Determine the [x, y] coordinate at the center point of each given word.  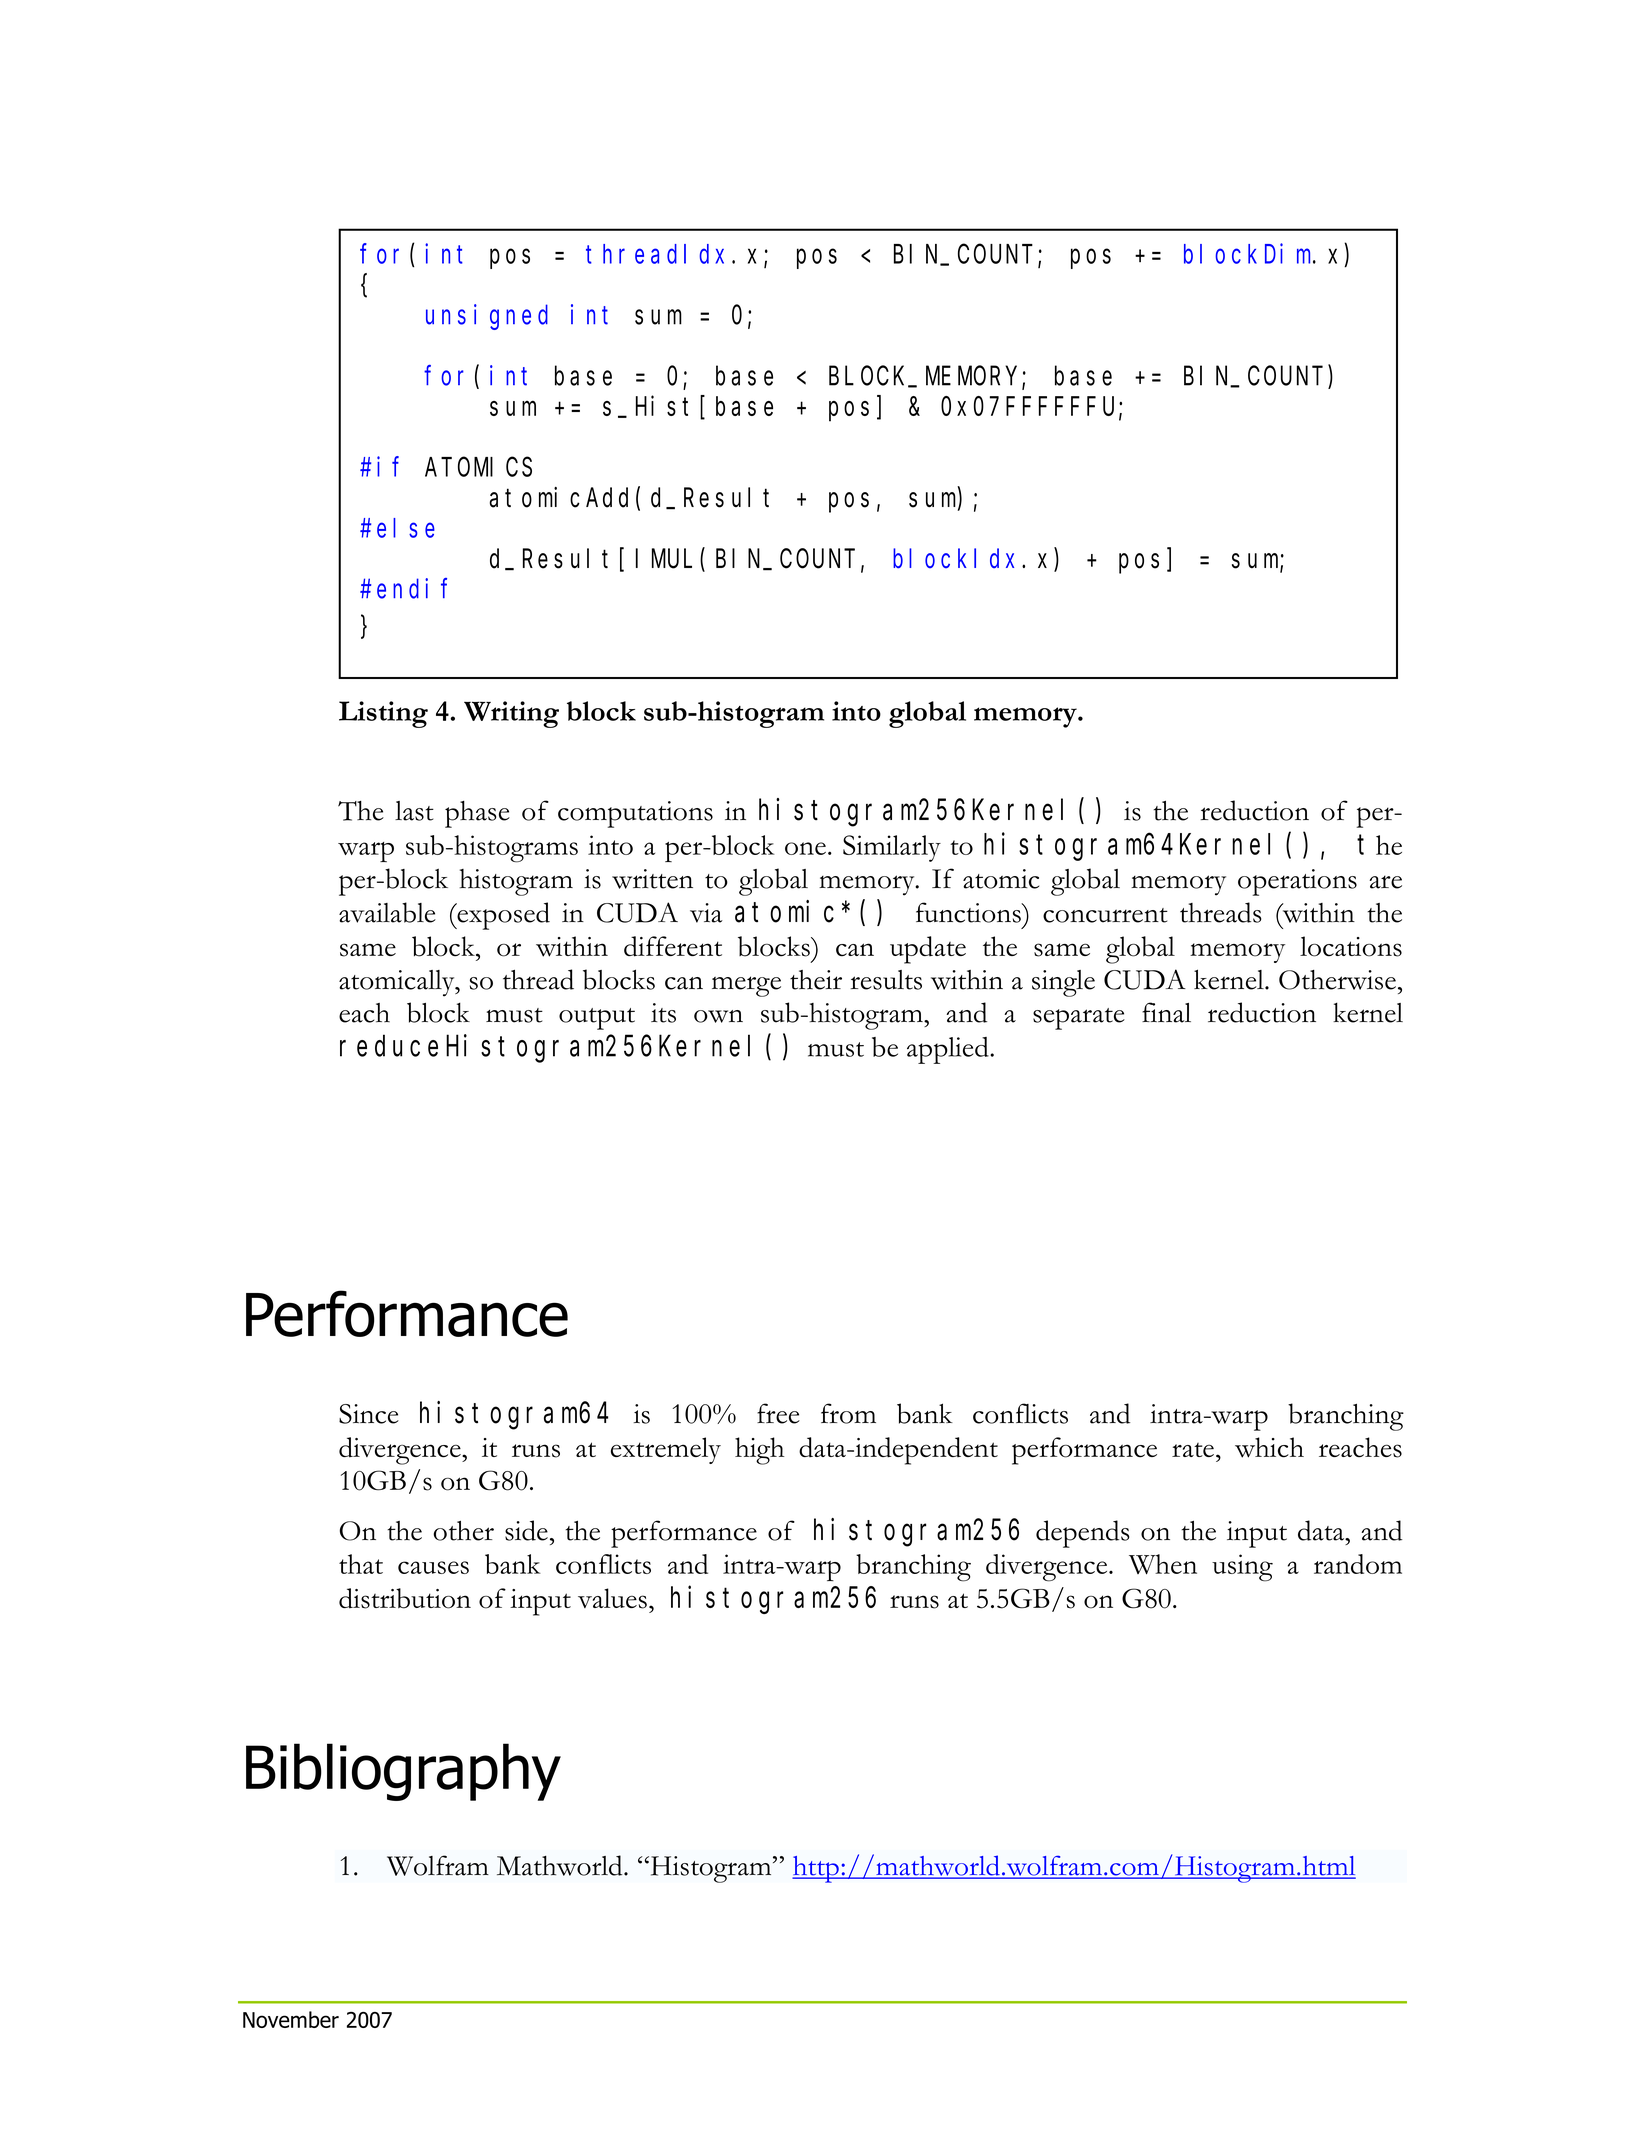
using [1242, 1568]
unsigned [487, 317]
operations [1297, 882]
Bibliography [403, 1772]
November [291, 2019]
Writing [511, 714]
